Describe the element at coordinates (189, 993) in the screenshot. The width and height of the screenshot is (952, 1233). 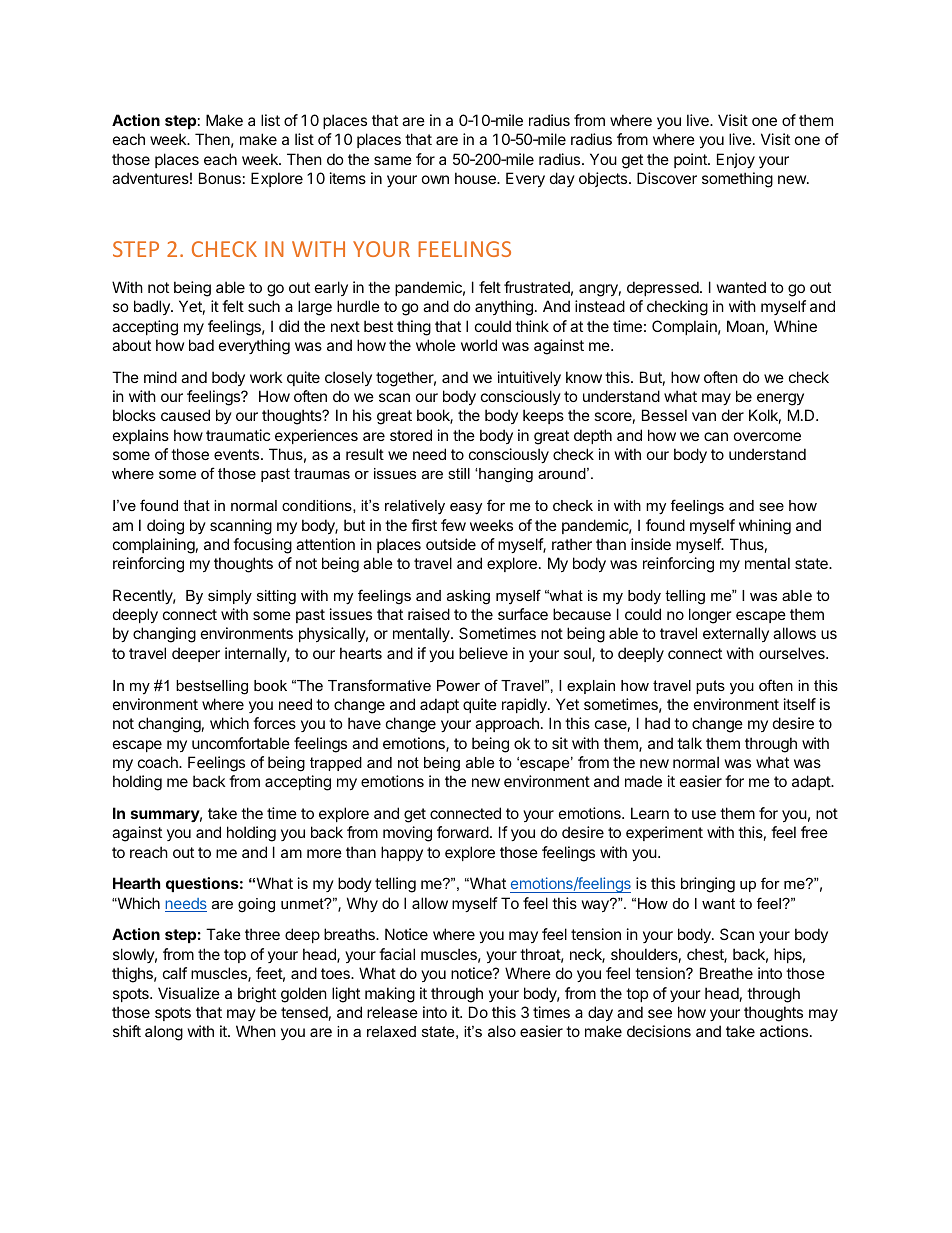
I see `Visualize` at that location.
